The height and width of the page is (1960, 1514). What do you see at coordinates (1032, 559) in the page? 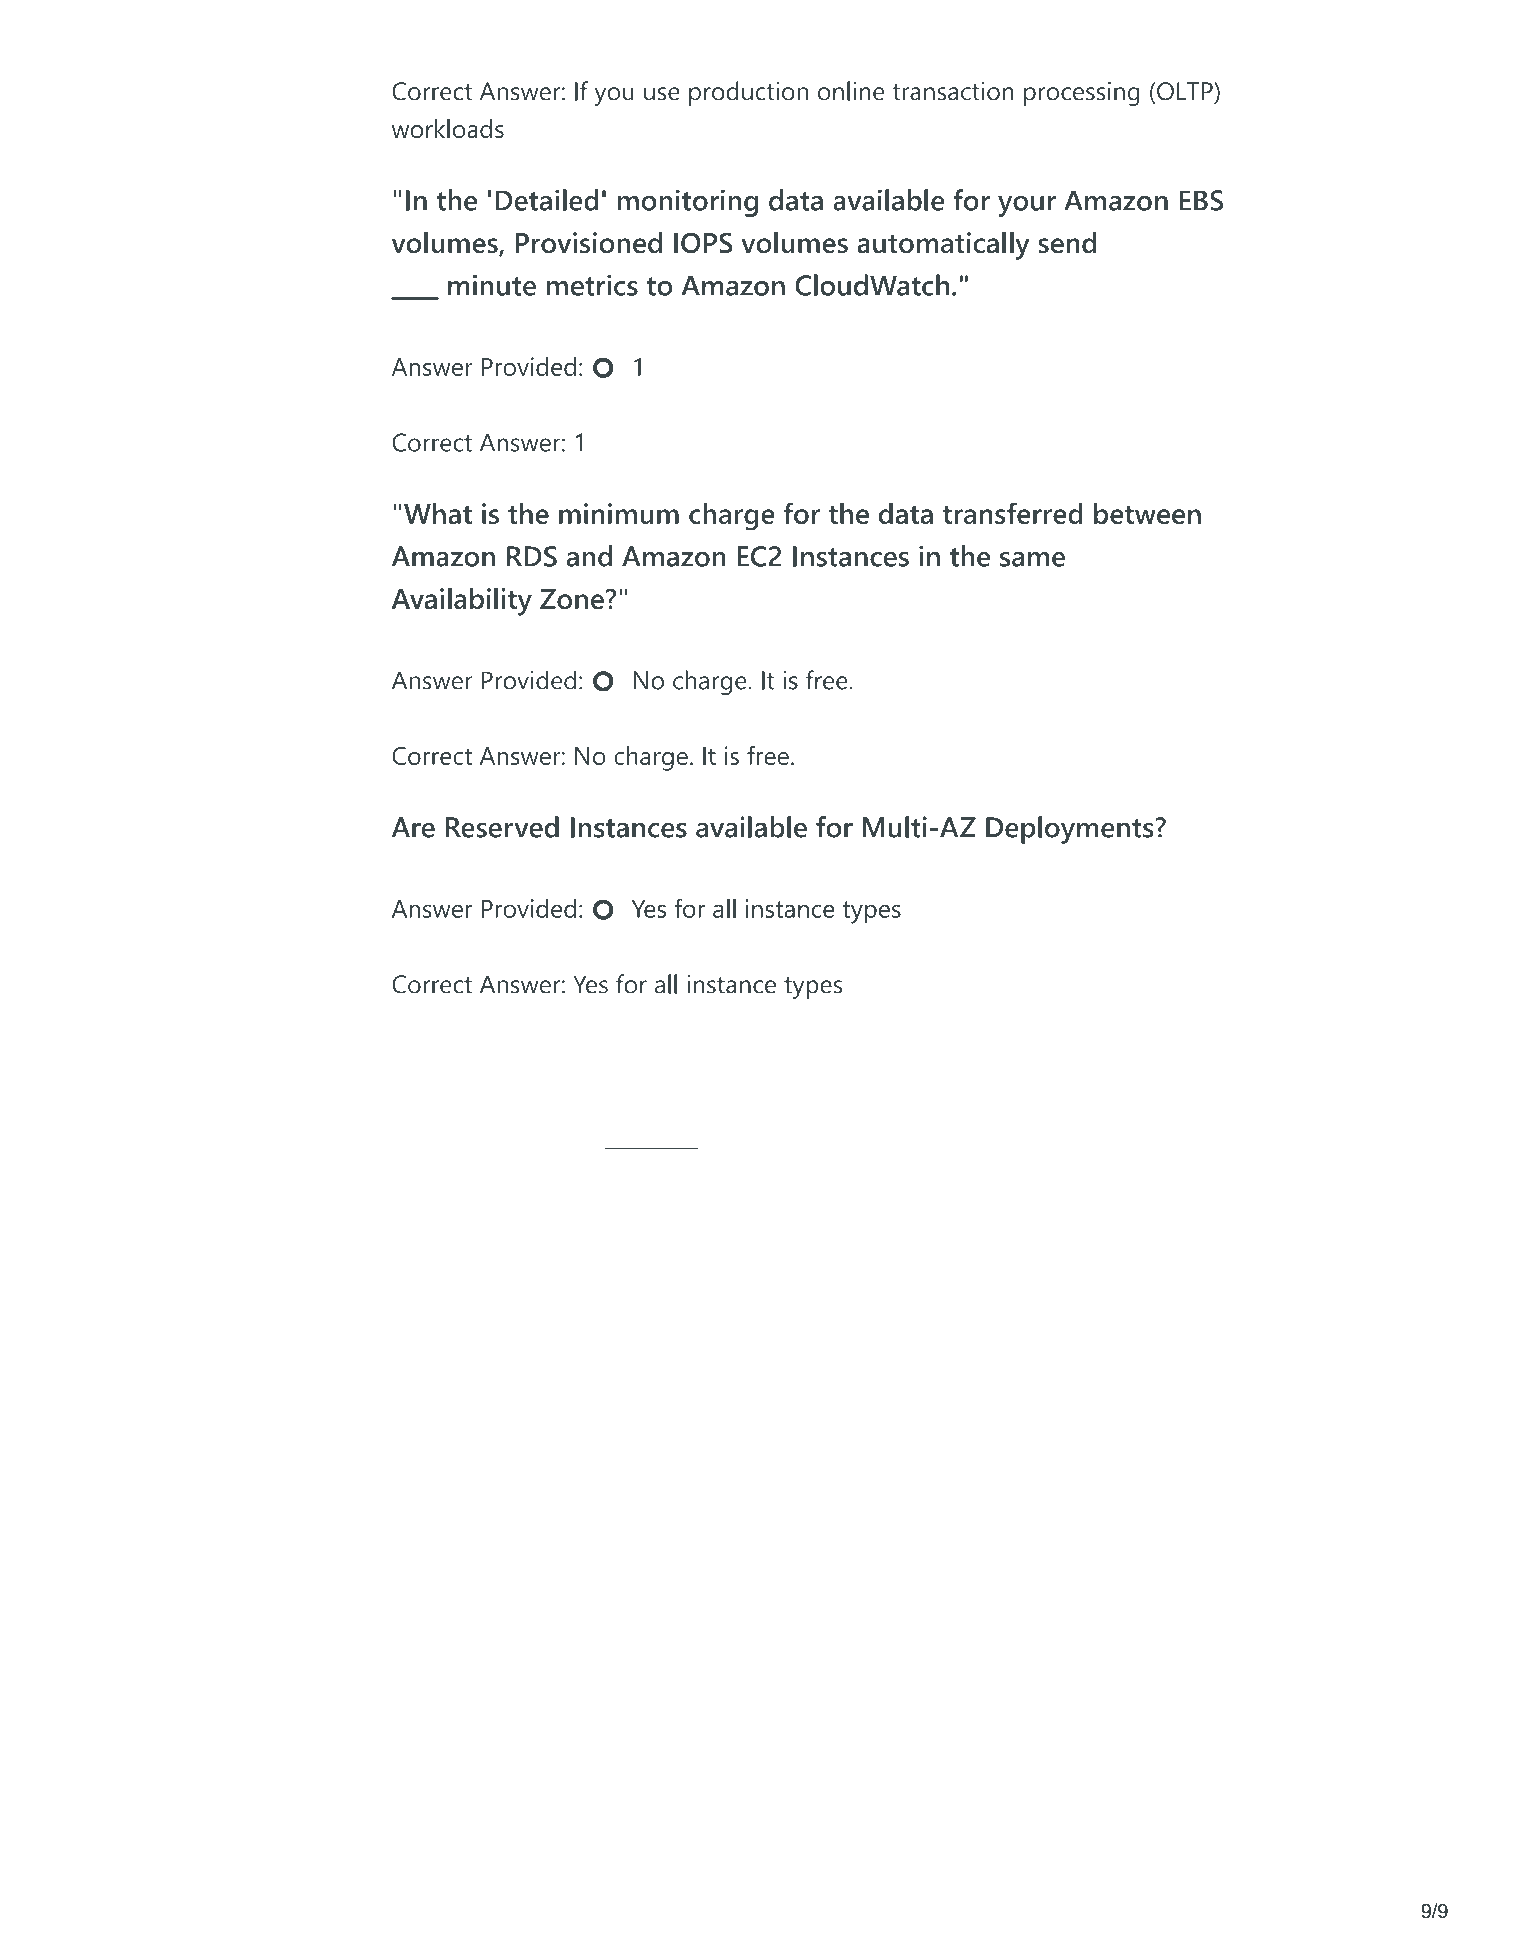
I see `same` at bounding box center [1032, 559].
